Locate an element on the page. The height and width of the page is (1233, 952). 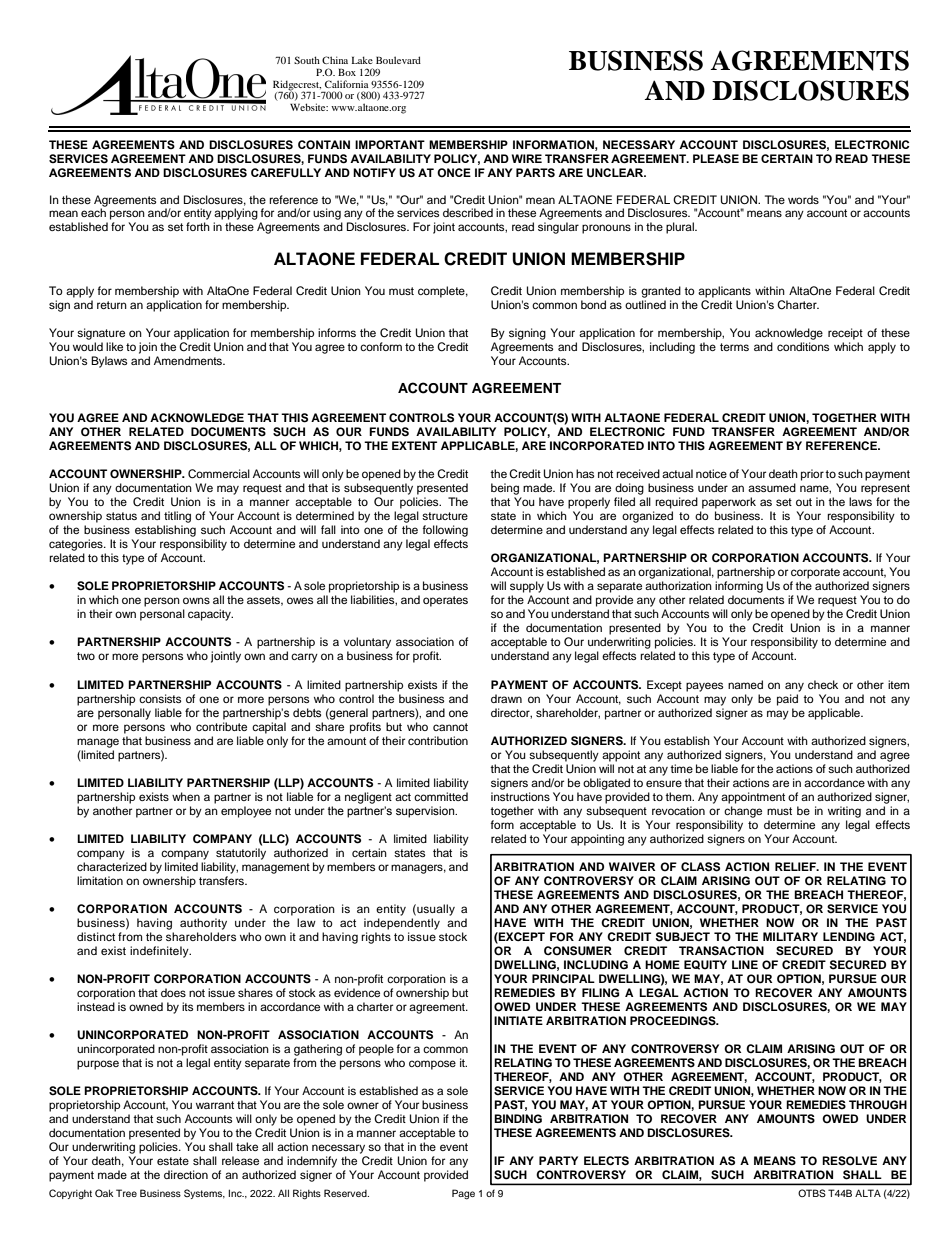
operates is located at coordinates (445, 601).
